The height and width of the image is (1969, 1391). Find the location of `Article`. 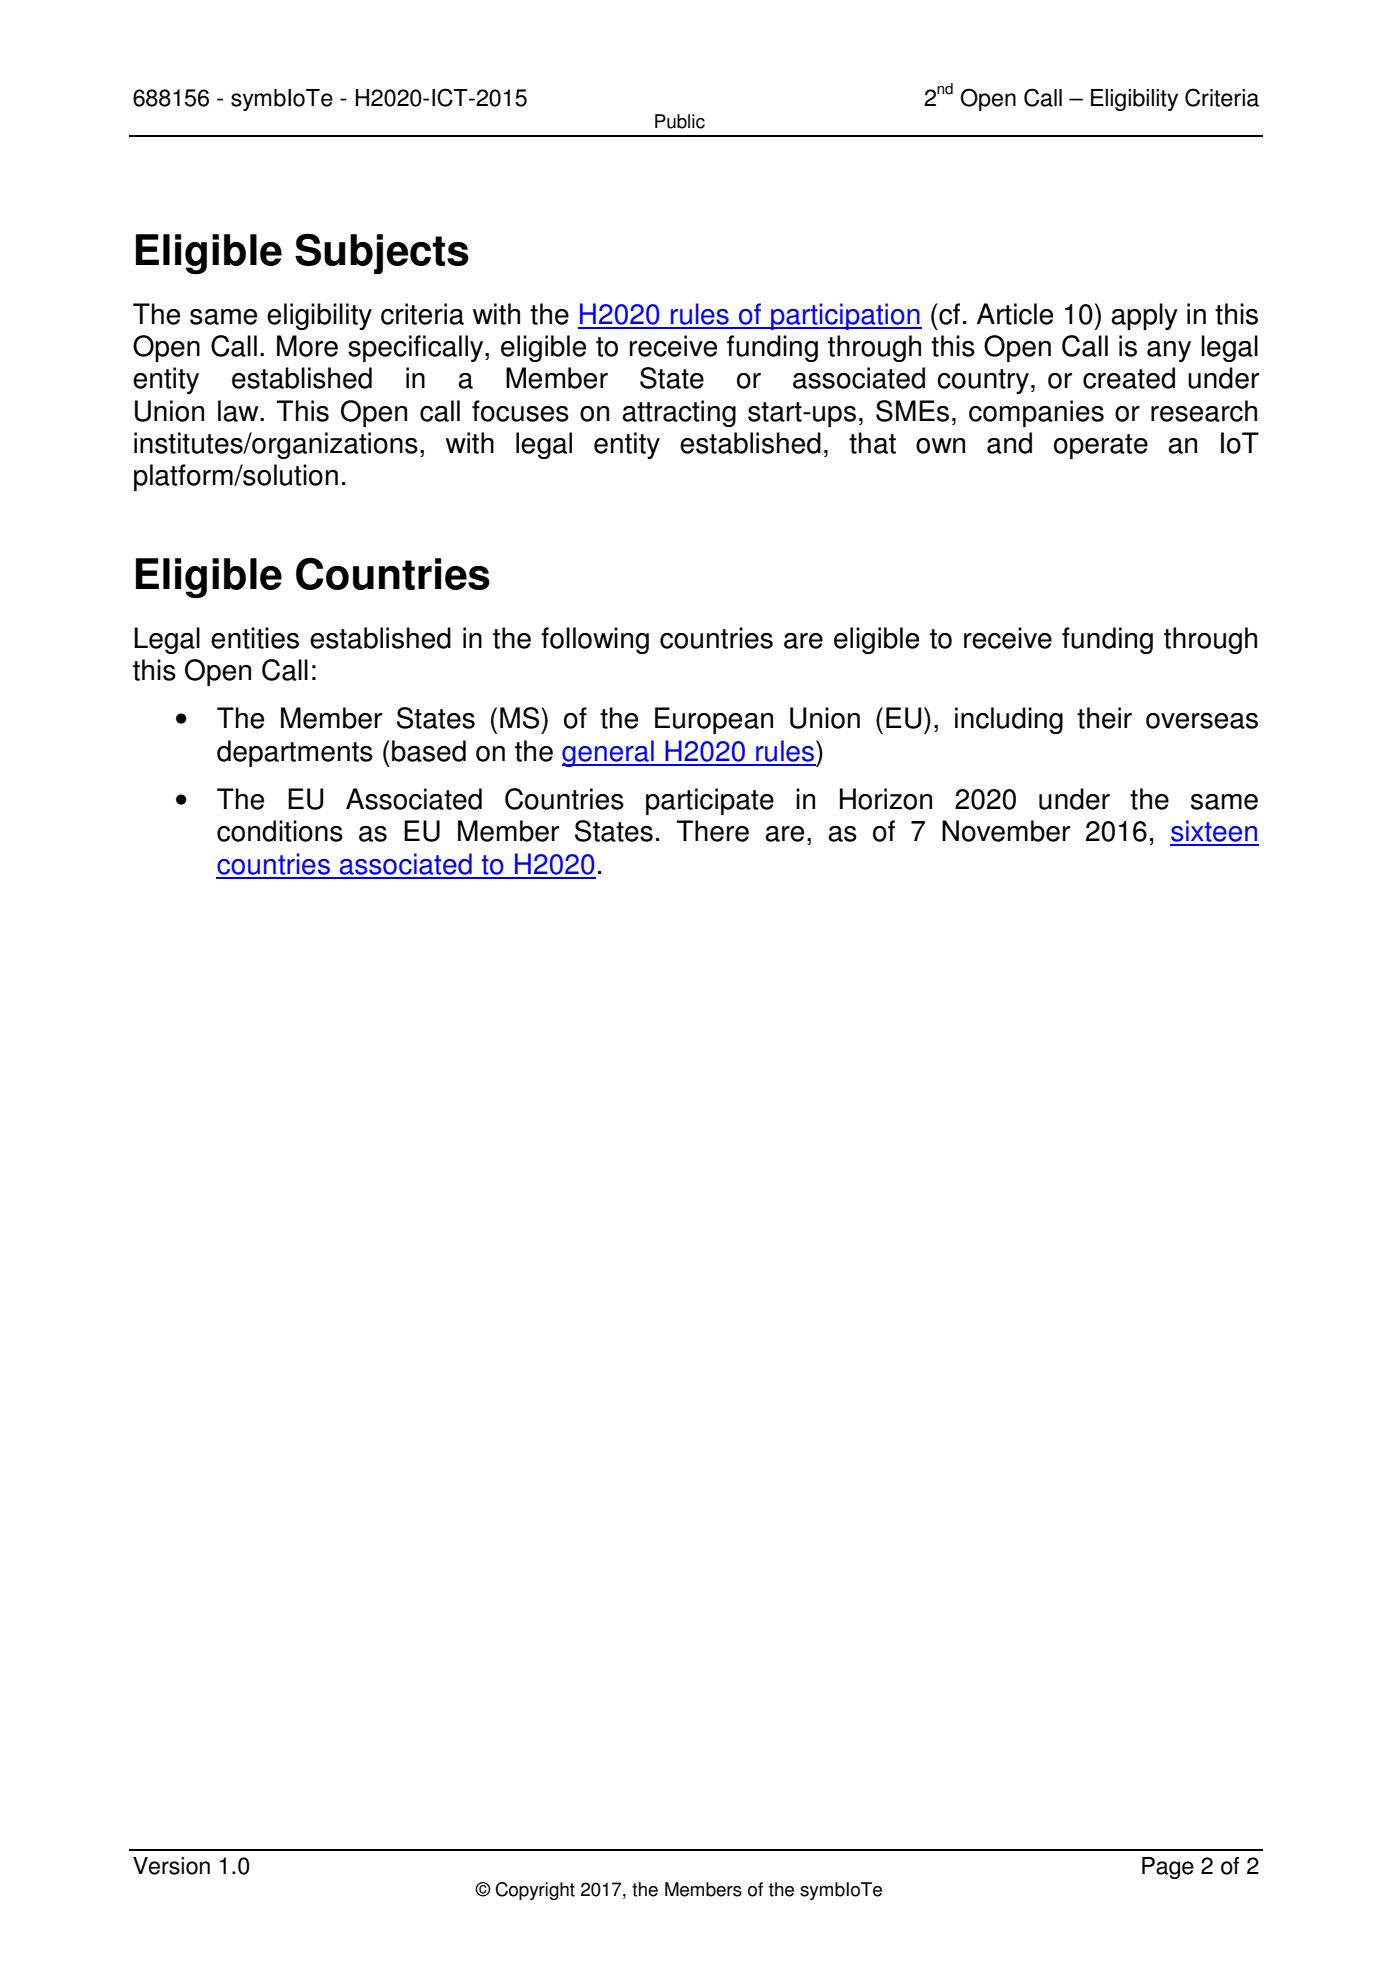

Article is located at coordinates (1015, 314).
